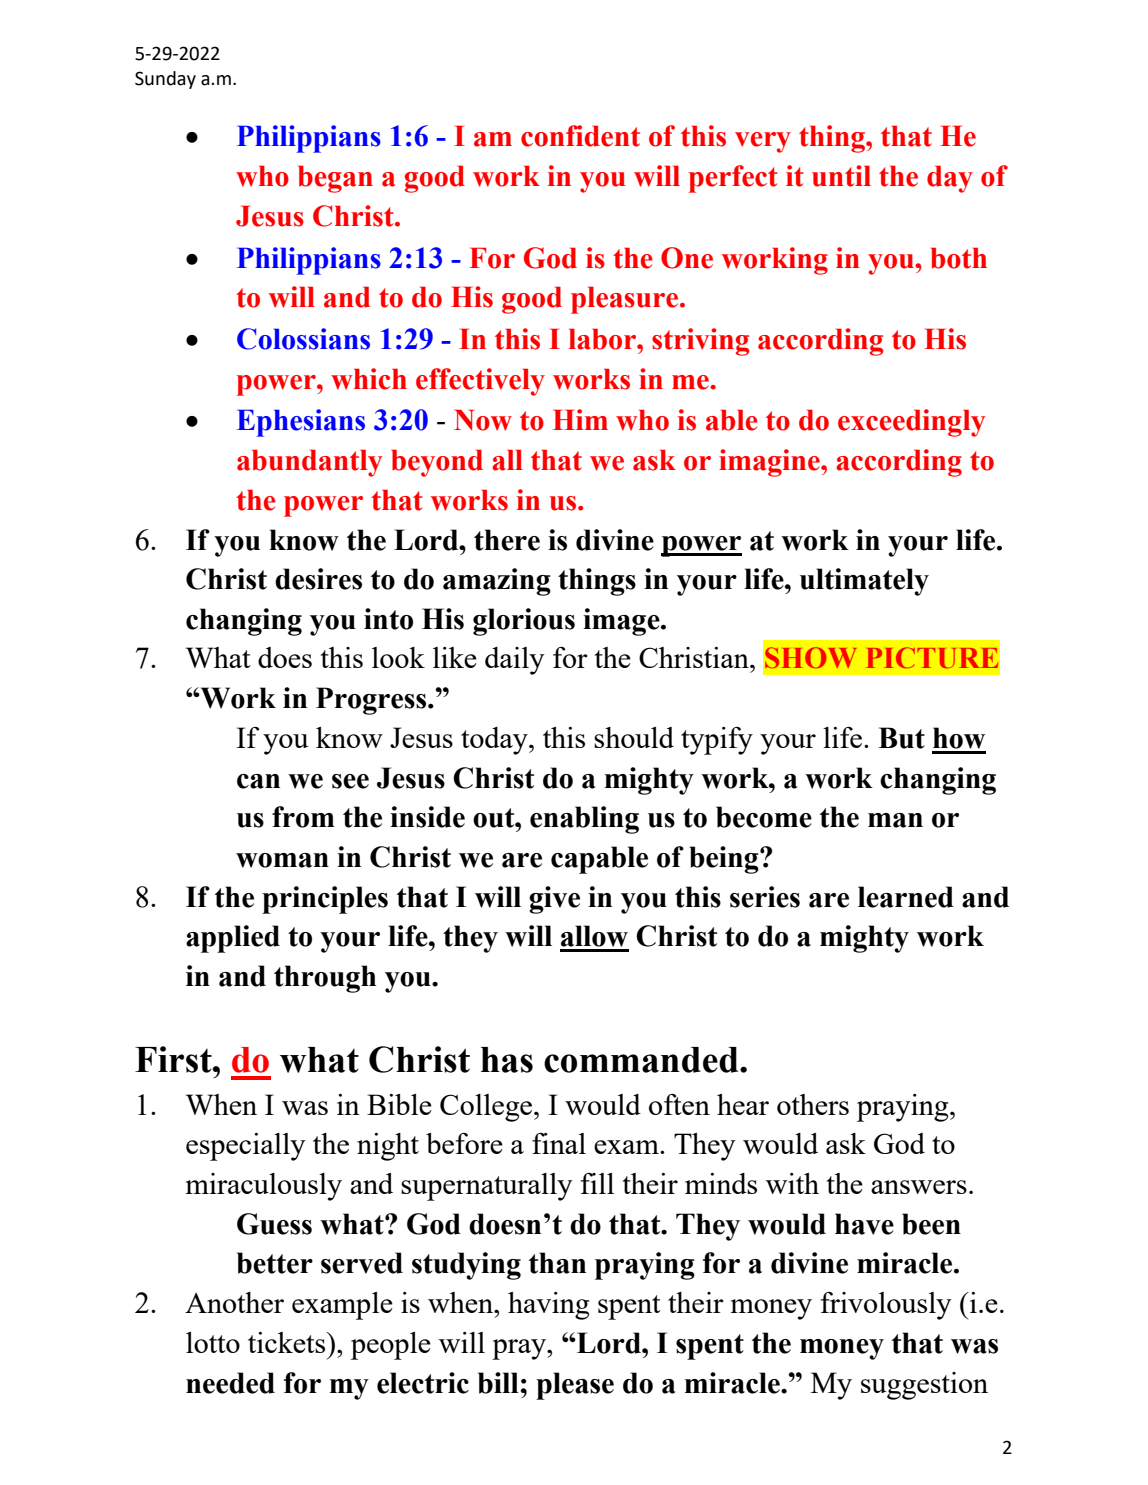 Image resolution: width=1148 pixels, height=1485 pixels. What do you see at coordinates (906, 897) in the screenshot?
I see `learned` at bounding box center [906, 897].
